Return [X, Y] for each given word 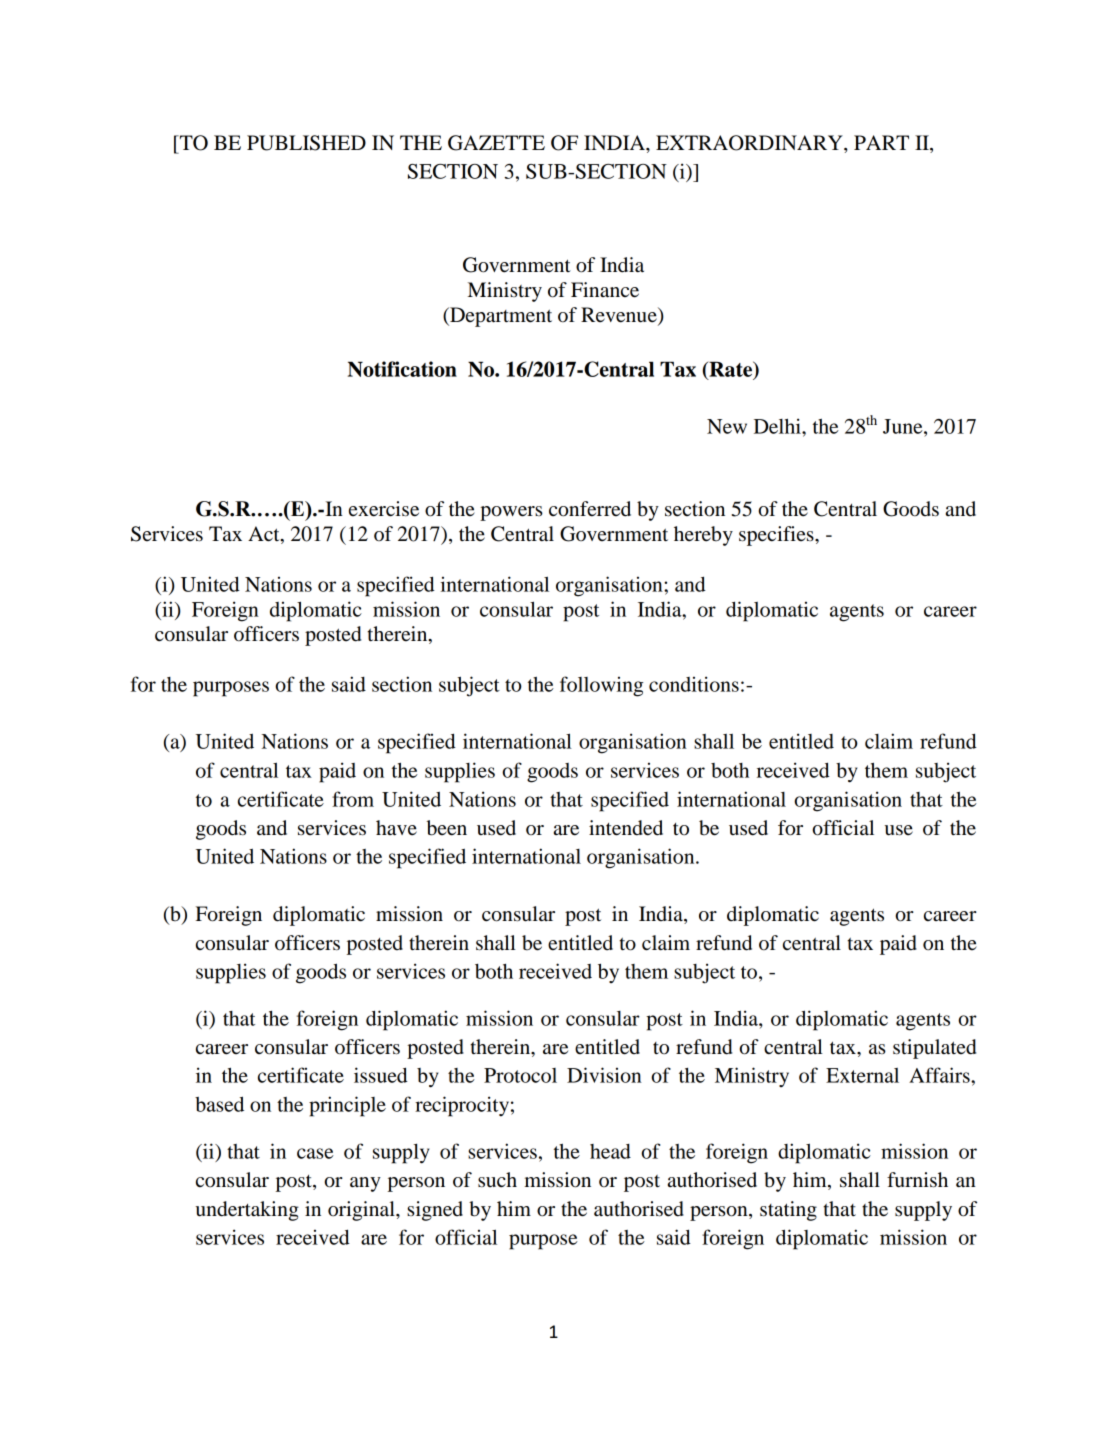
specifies [777, 536]
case [315, 1153]
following [601, 686]
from [353, 799]
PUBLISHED [306, 143]
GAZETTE [496, 143]
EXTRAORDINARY [750, 143]
